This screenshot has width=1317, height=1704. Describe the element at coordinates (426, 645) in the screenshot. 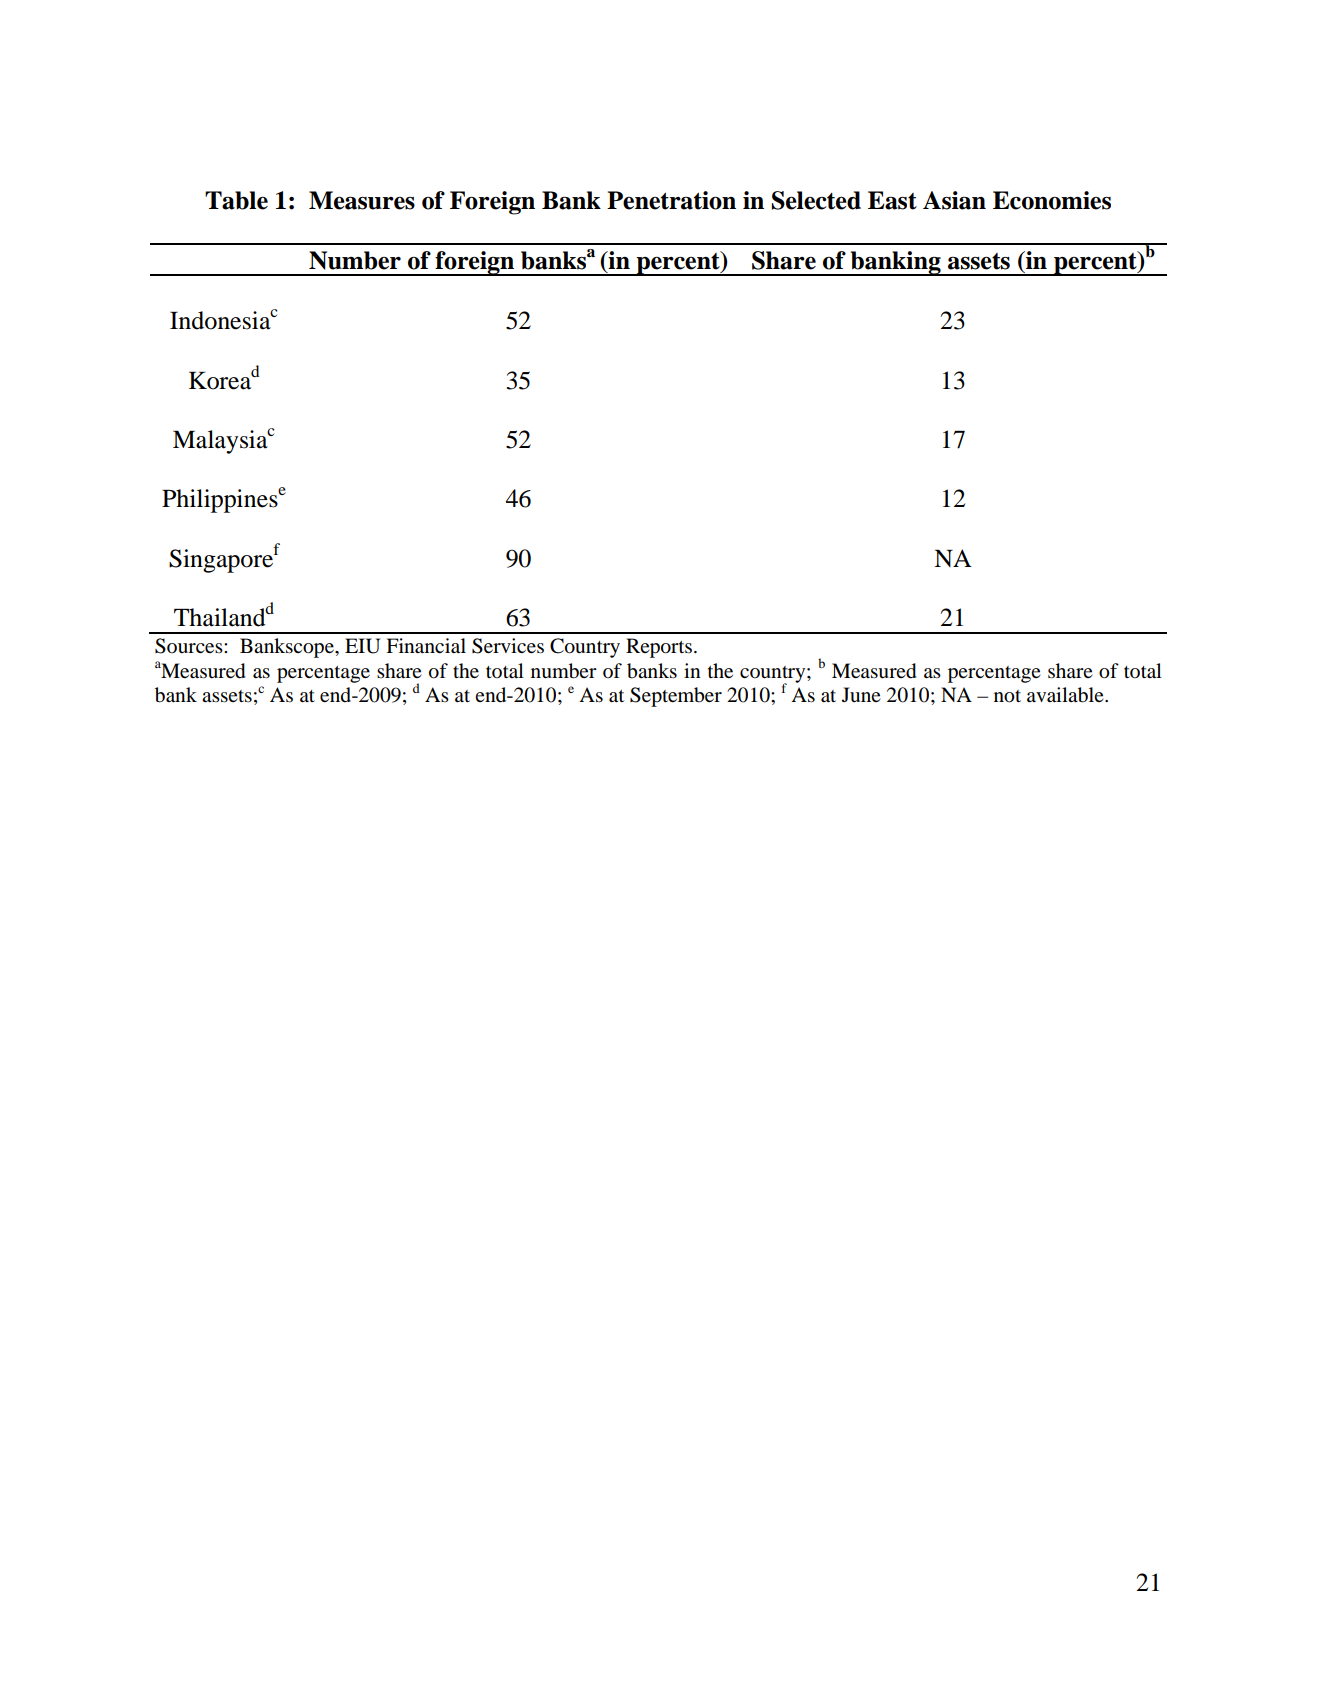

I see `Financial` at that location.
